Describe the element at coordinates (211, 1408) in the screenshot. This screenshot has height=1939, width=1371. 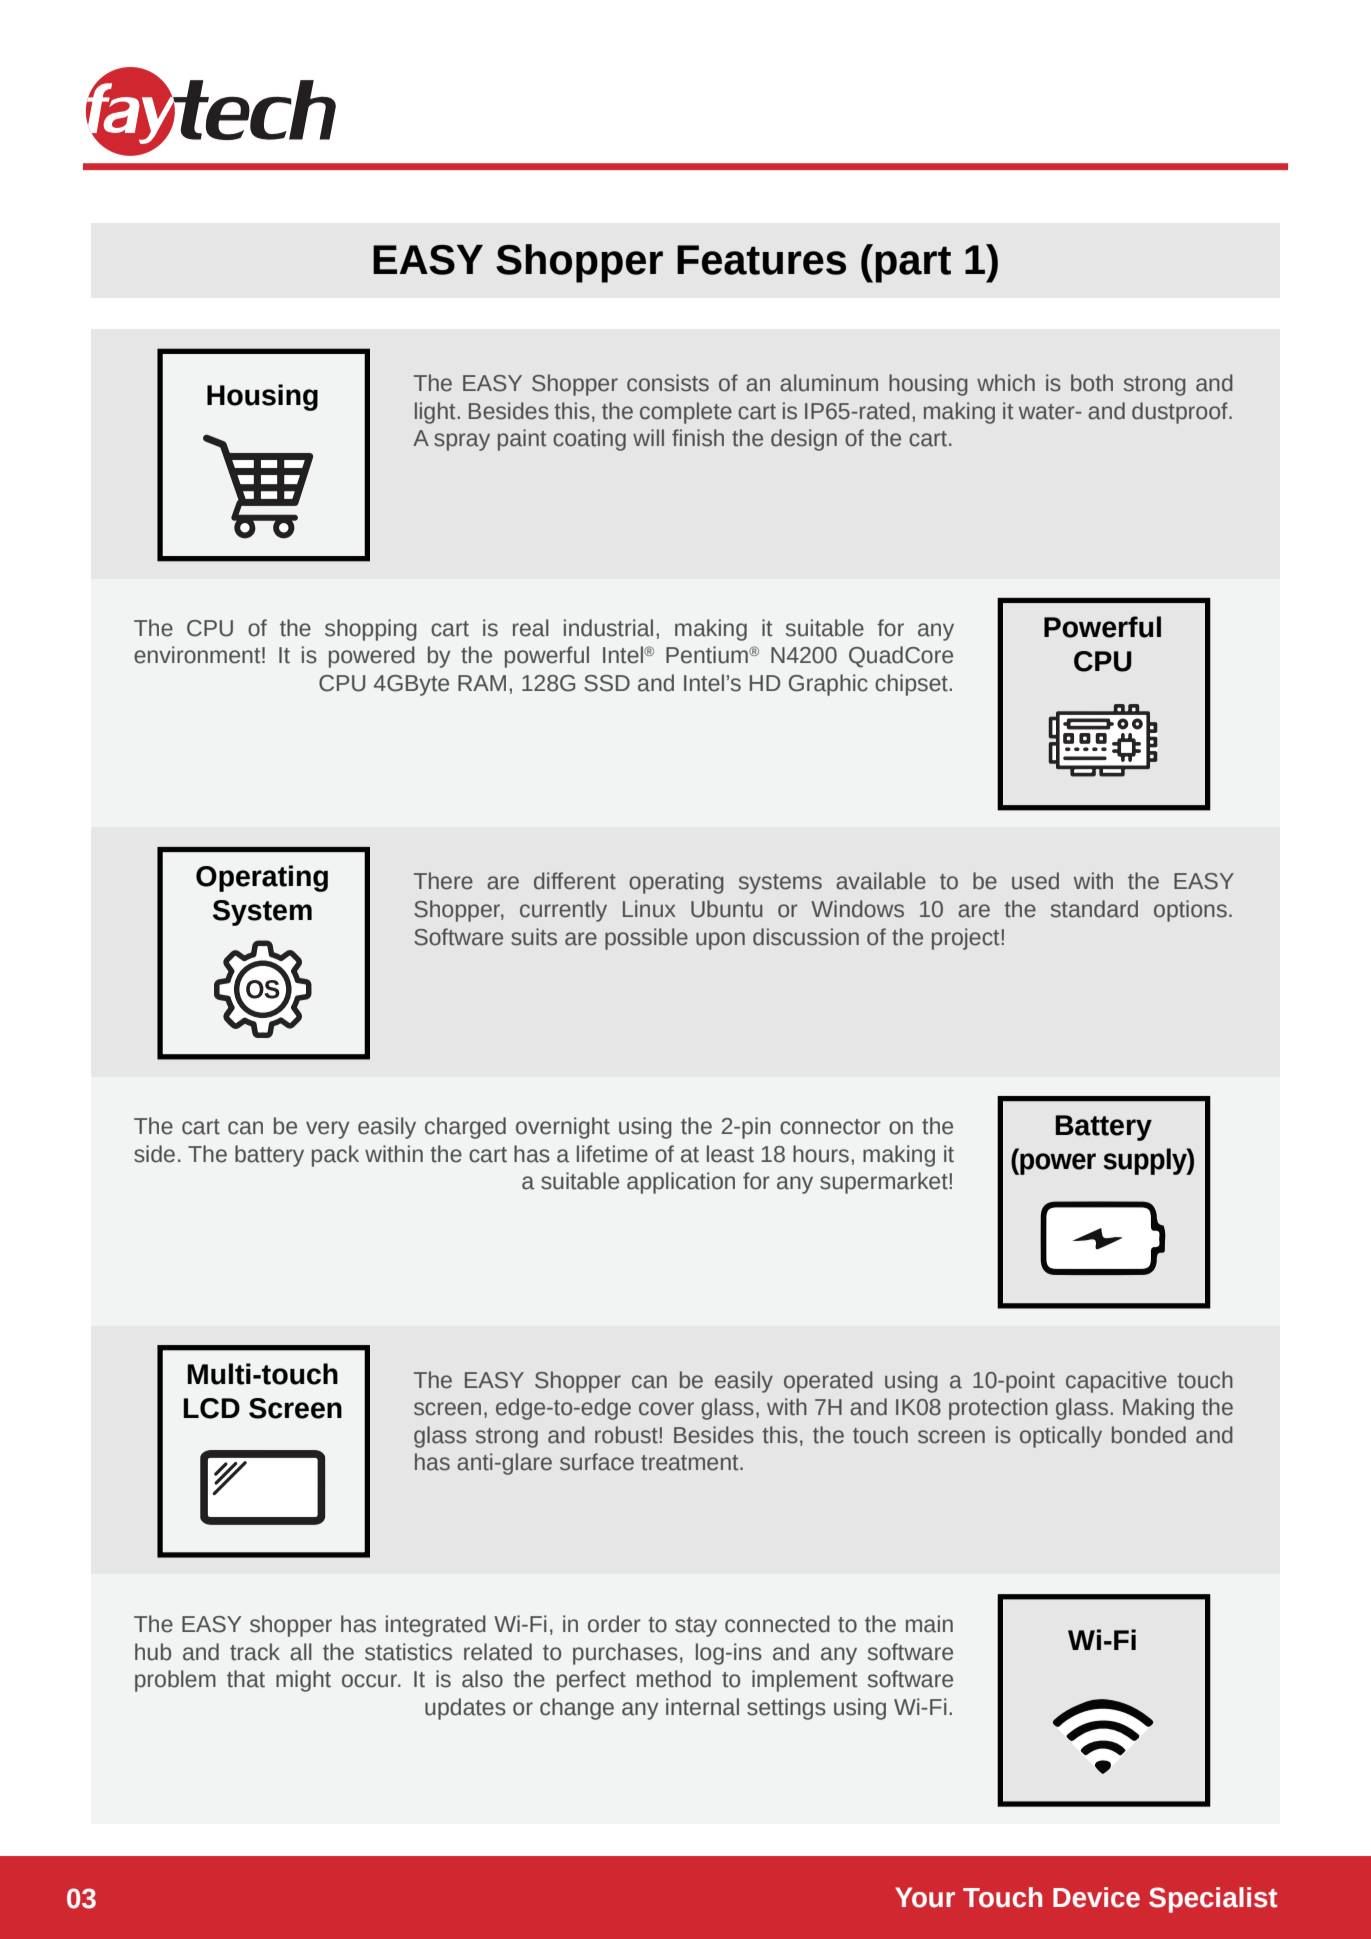
I see `LCD` at that location.
